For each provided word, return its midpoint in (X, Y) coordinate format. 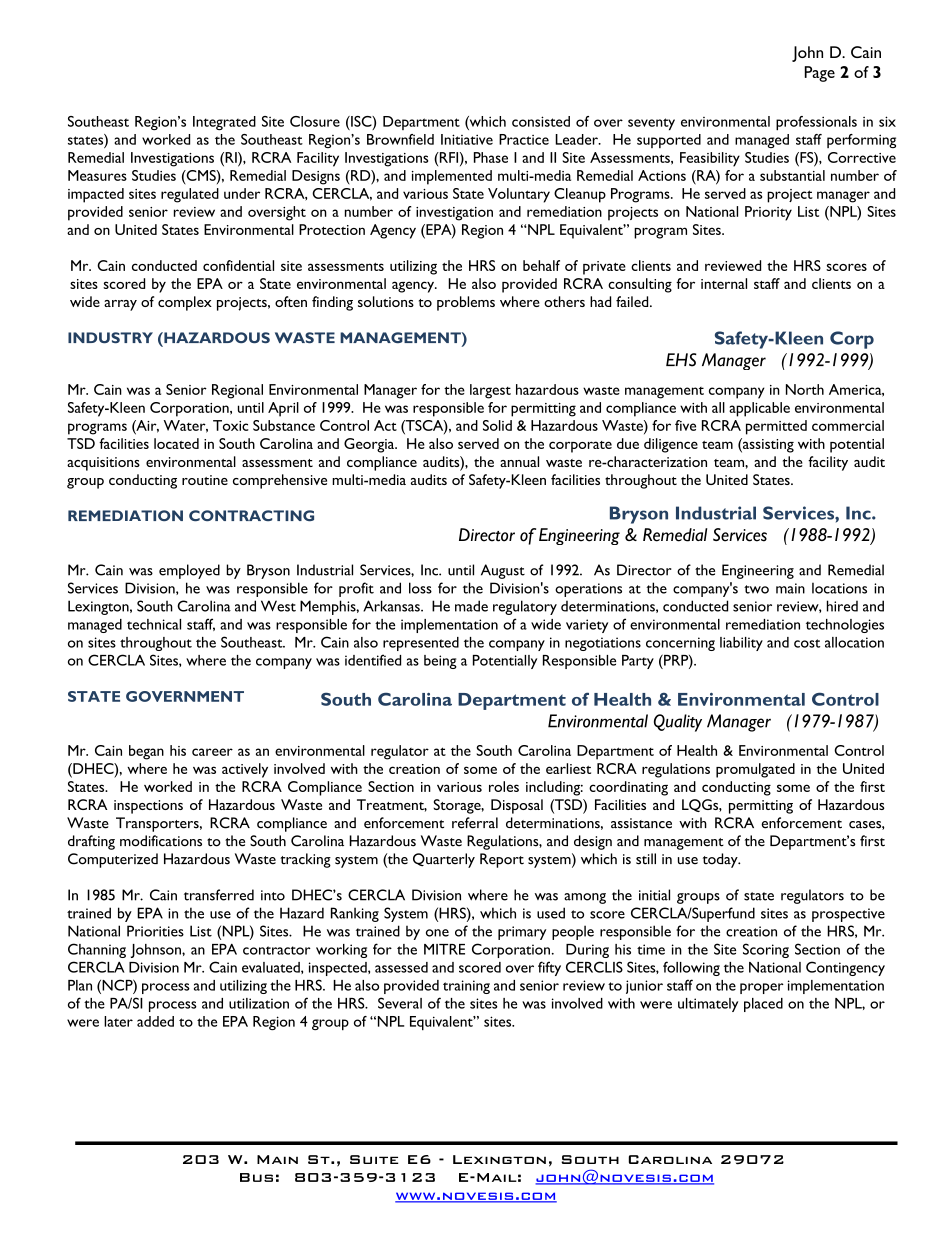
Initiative (467, 139)
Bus (256, 1177)
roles (504, 786)
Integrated (224, 123)
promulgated (755, 770)
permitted (776, 427)
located (176, 443)
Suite (374, 1159)
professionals (816, 123)
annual (519, 461)
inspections (148, 807)
